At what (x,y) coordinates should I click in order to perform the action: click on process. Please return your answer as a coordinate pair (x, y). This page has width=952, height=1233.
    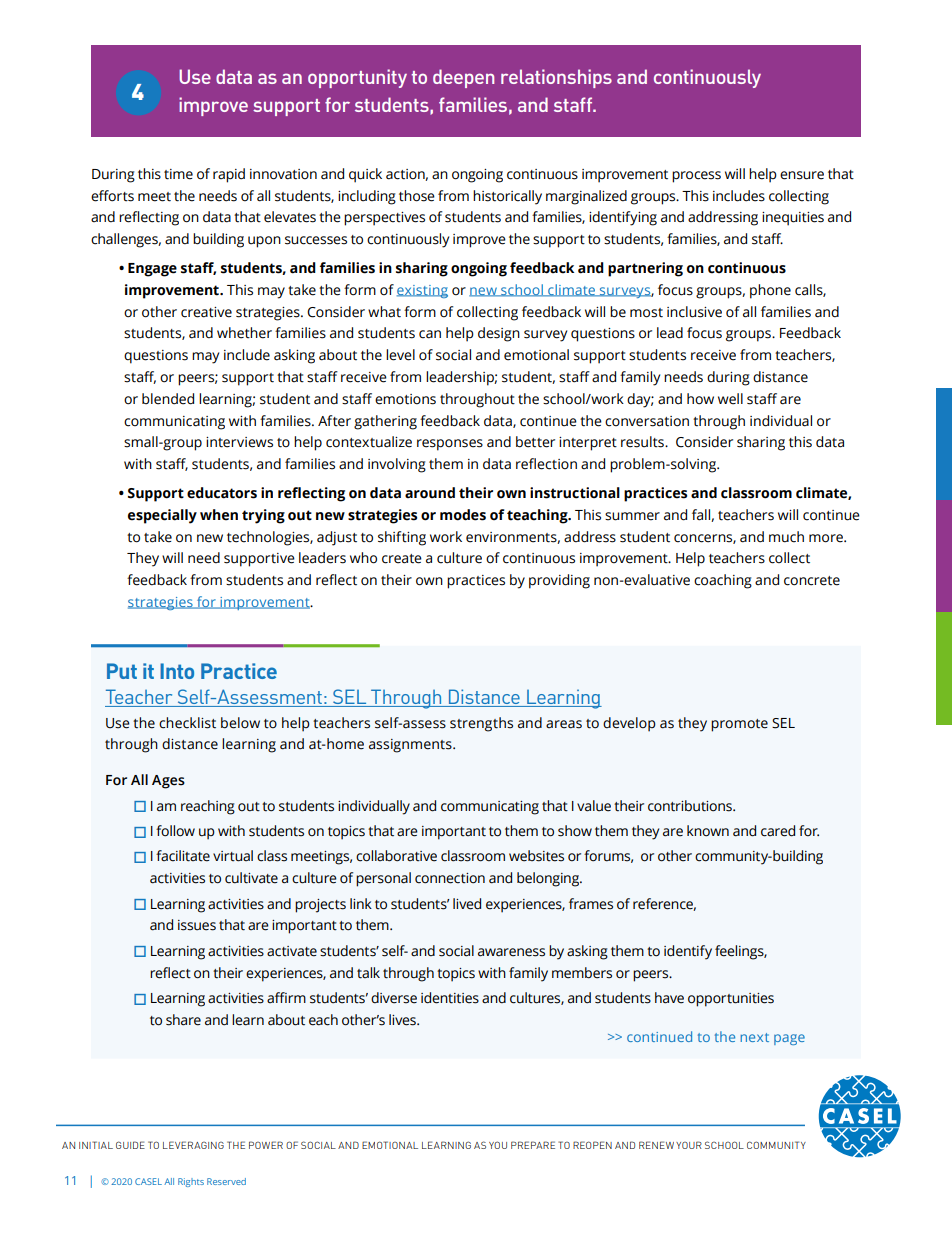
    Looking at the image, I should click on (696, 177).
